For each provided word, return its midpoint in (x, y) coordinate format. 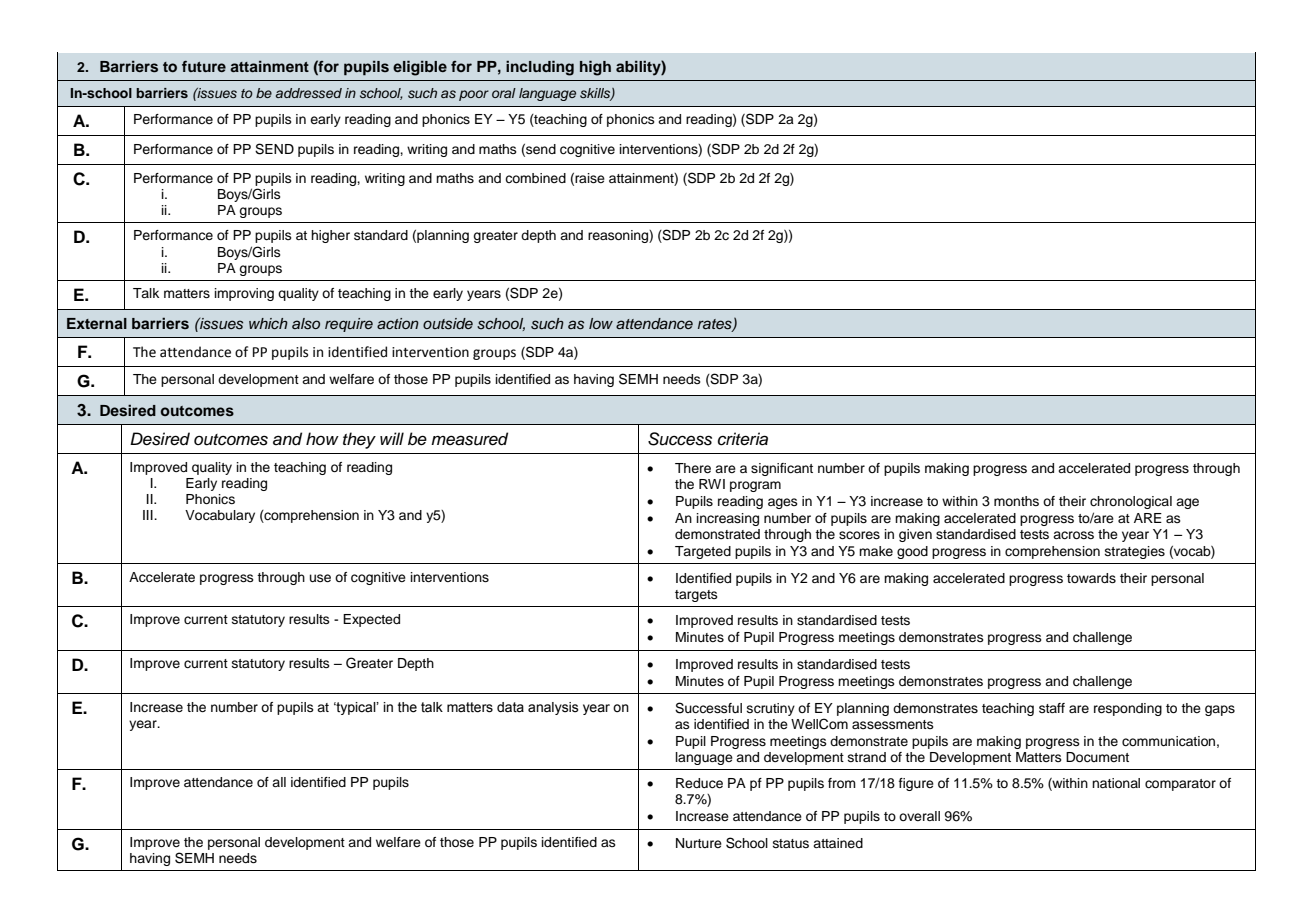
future (204, 66)
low (601, 323)
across (1073, 535)
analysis (553, 708)
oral (504, 93)
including (540, 68)
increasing (728, 519)
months (1016, 501)
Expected (371, 620)
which (268, 323)
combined (535, 178)
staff (1052, 708)
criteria (743, 439)
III (149, 515)
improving (244, 294)
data (510, 707)
